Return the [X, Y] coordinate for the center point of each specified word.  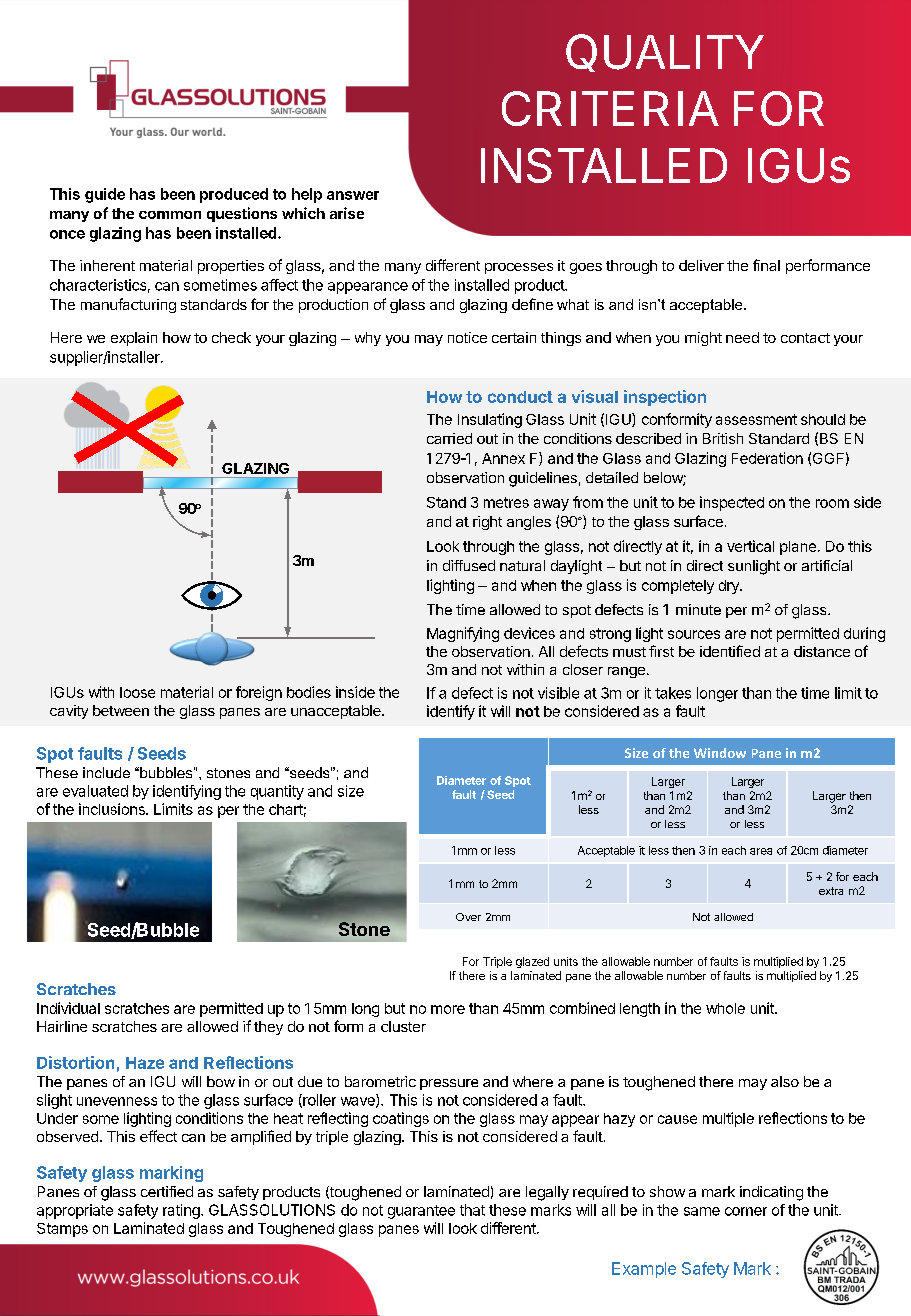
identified [730, 651]
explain [134, 339]
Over [468, 917]
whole [725, 1008]
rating [182, 1211]
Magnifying [463, 634]
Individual [68, 1008]
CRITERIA [610, 108]
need [742, 337]
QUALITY [665, 53]
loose [137, 692]
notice [467, 337]
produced [234, 195]
